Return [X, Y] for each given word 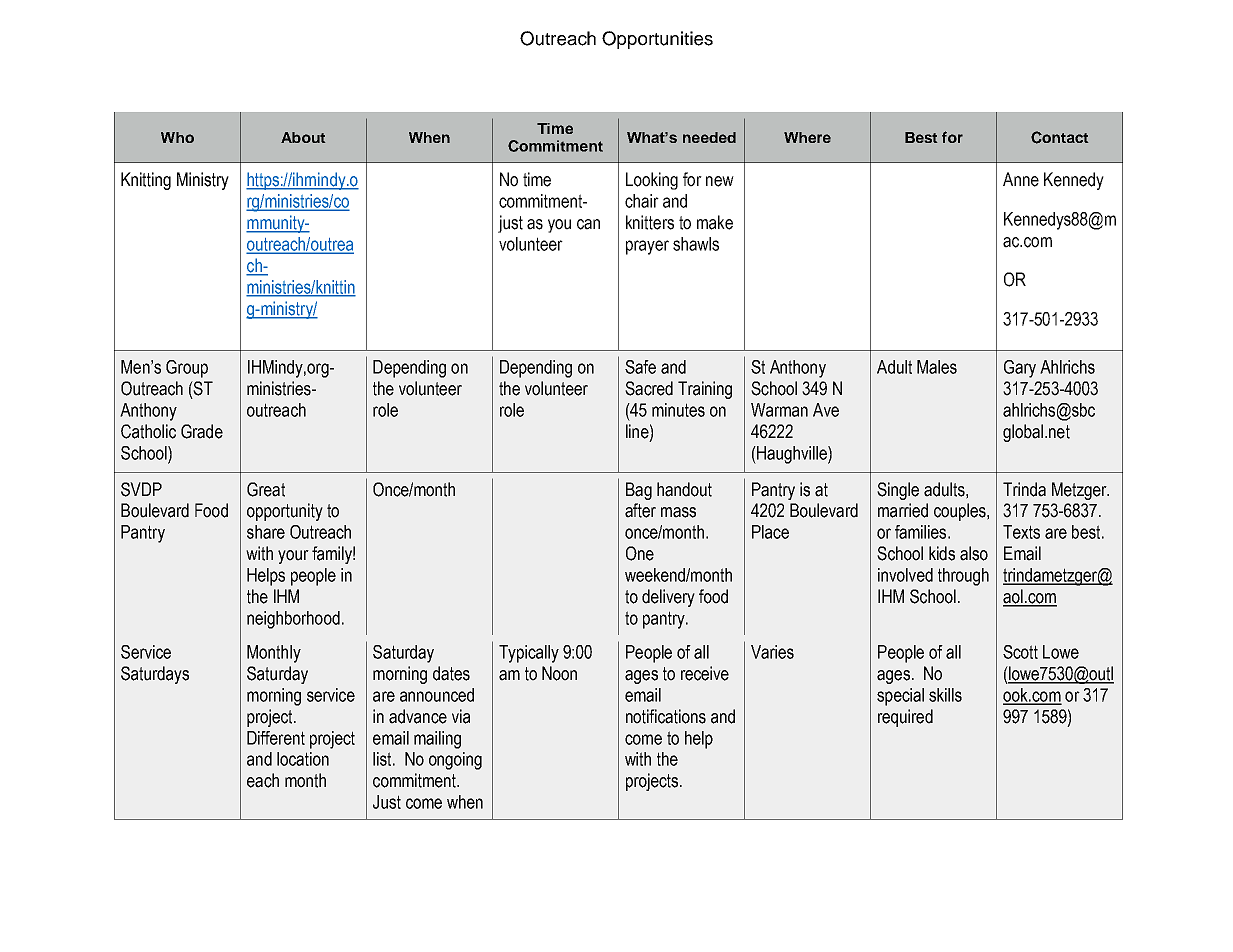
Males [937, 367]
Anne [1021, 179]
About [303, 137]
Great [266, 489]
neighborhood [293, 620]
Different [276, 738]
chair [642, 201]
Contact [1059, 137]
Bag [639, 491]
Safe [640, 367]
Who [177, 137]
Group [187, 369]
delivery [668, 598]
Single [898, 491]
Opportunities [657, 40]
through [963, 577]
